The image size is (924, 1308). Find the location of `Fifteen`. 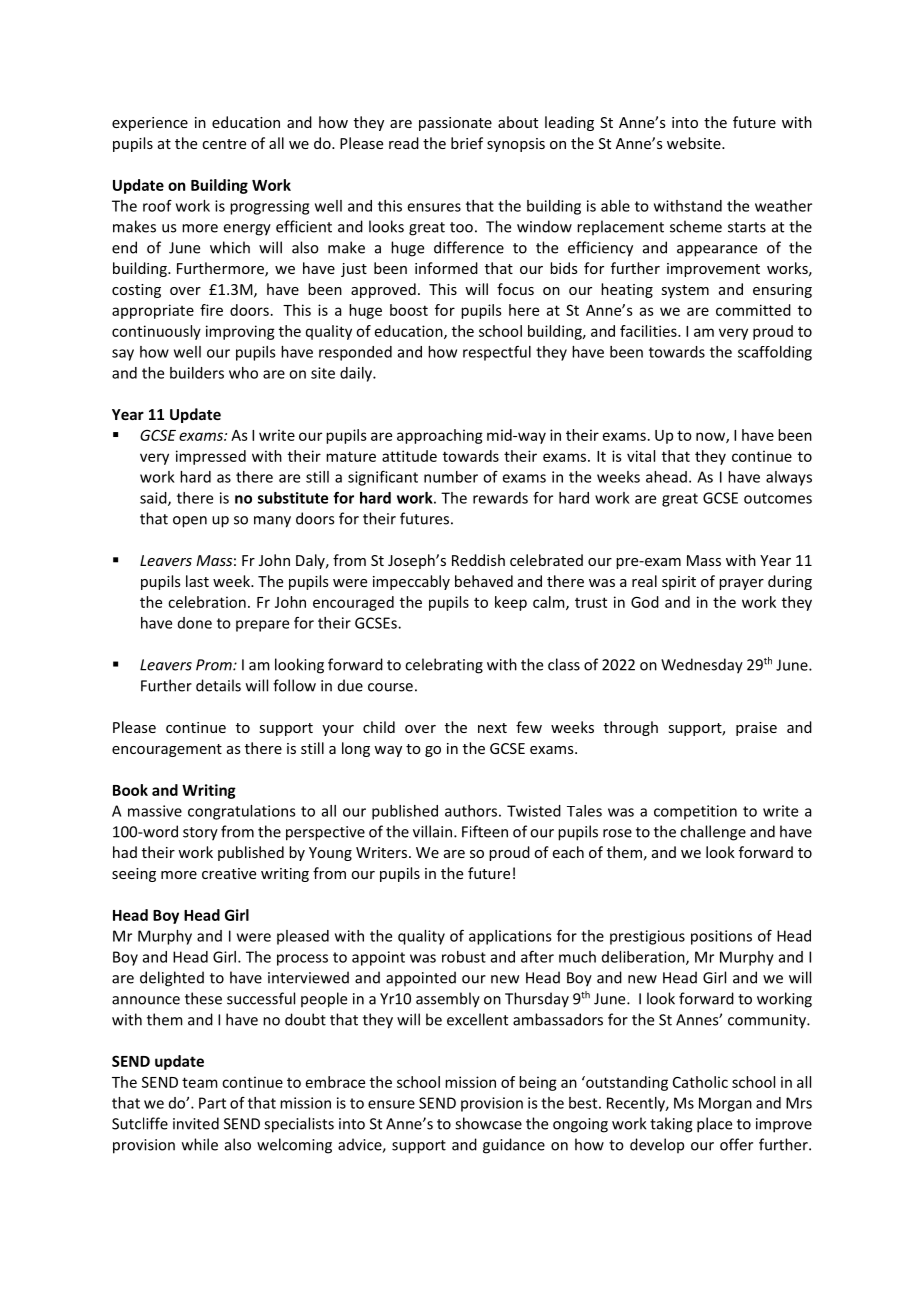

Fifteen is located at coordinates (485, 831).
